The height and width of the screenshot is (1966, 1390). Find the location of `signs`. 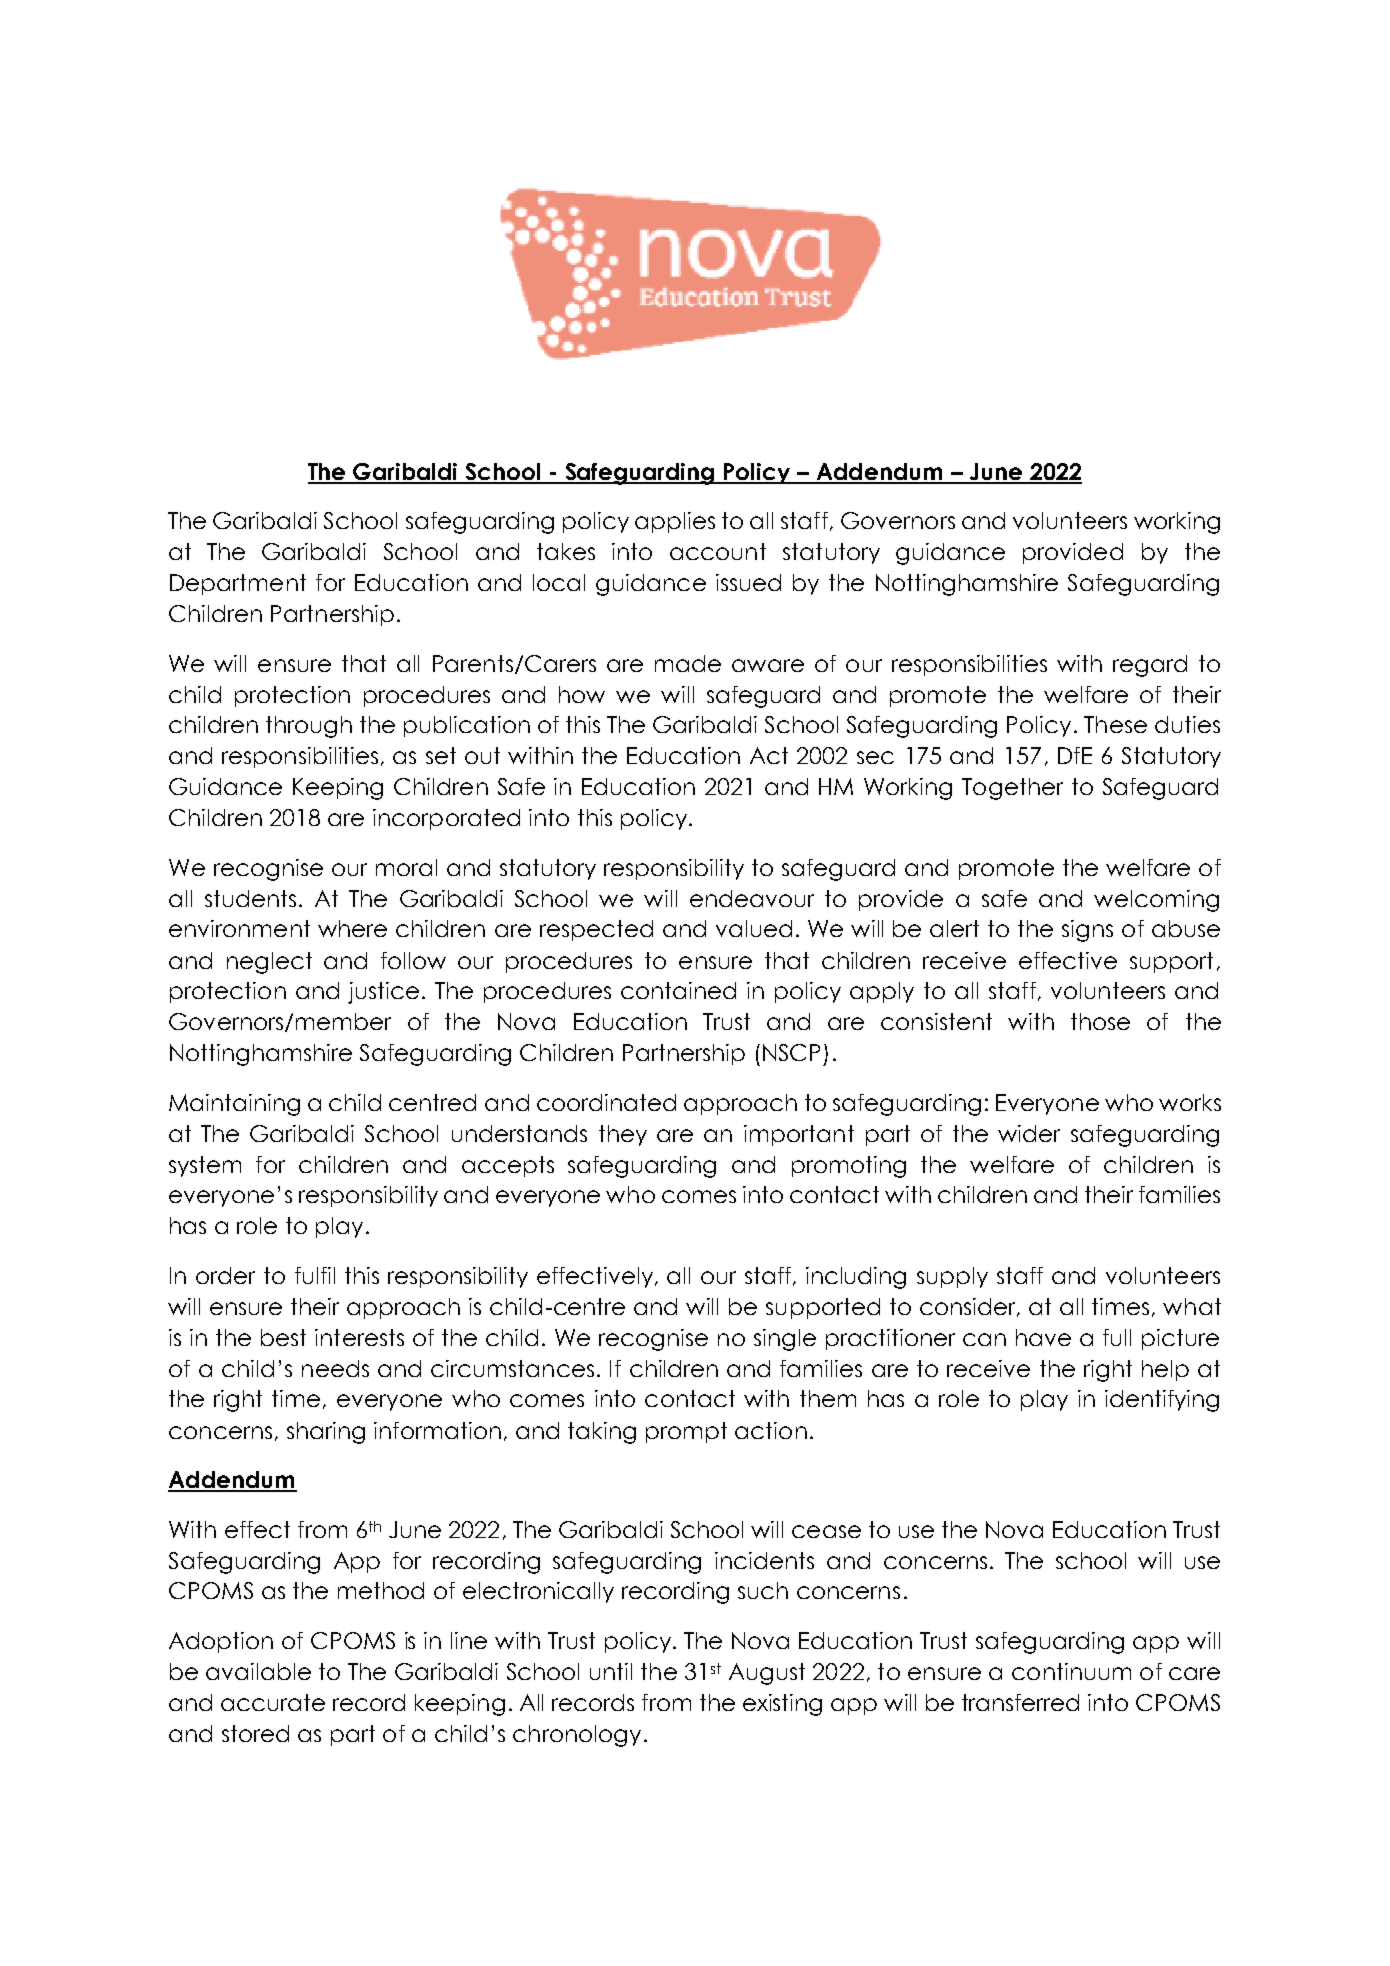

signs is located at coordinates (1087, 931).
